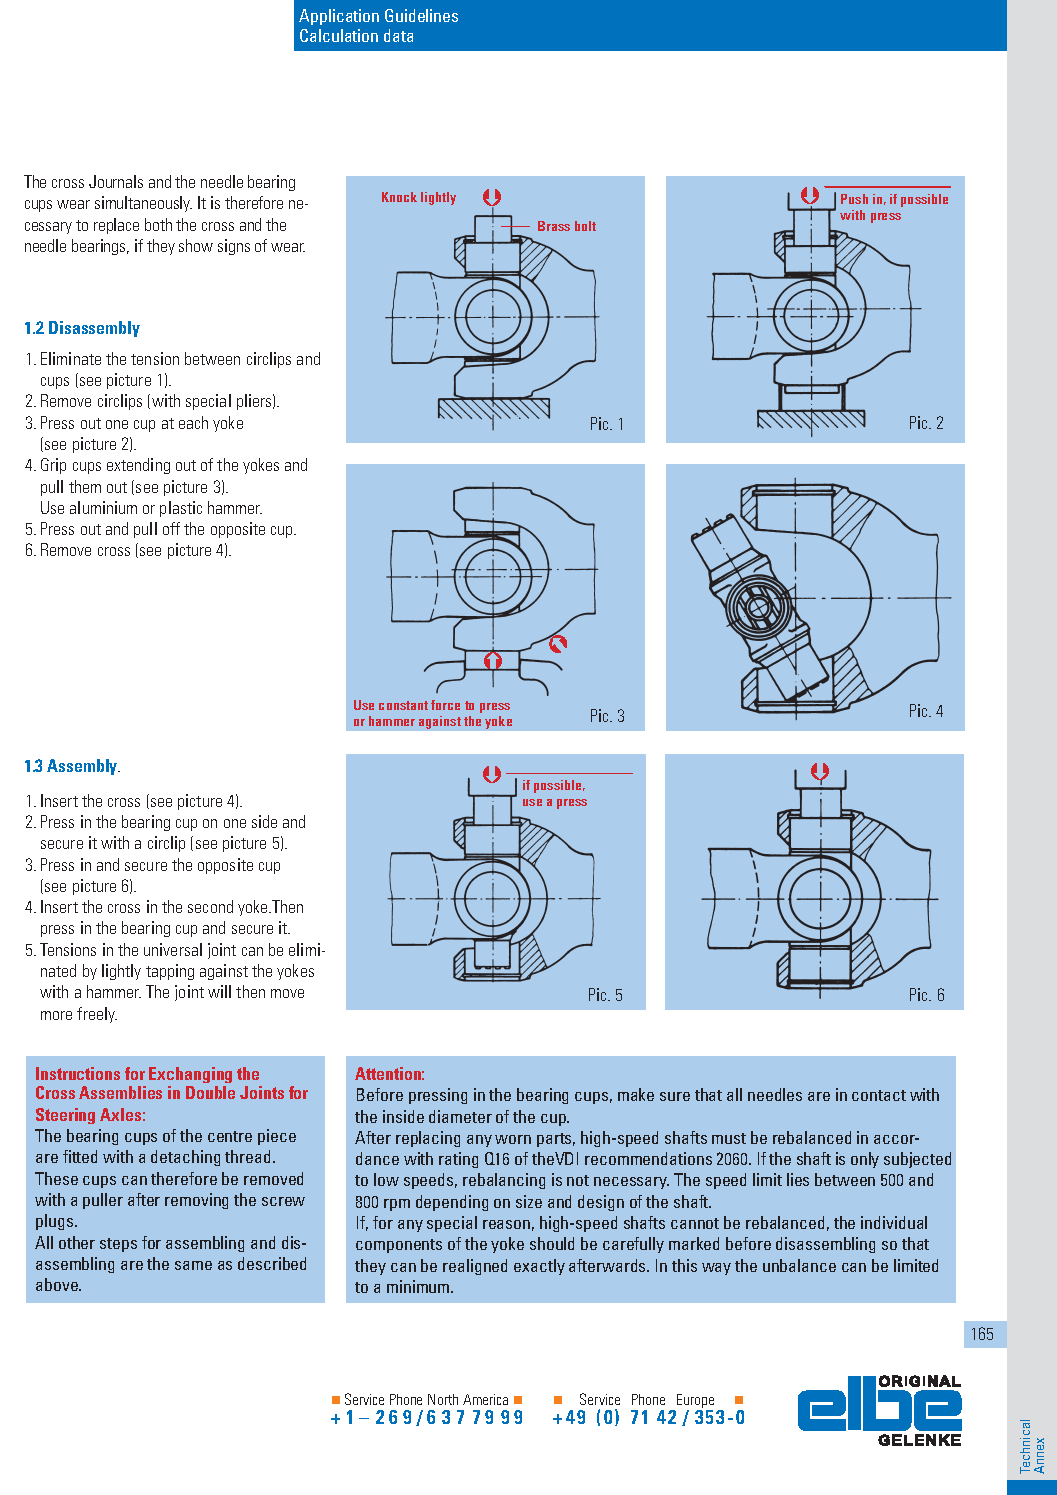  I want to click on same, so click(193, 1265).
